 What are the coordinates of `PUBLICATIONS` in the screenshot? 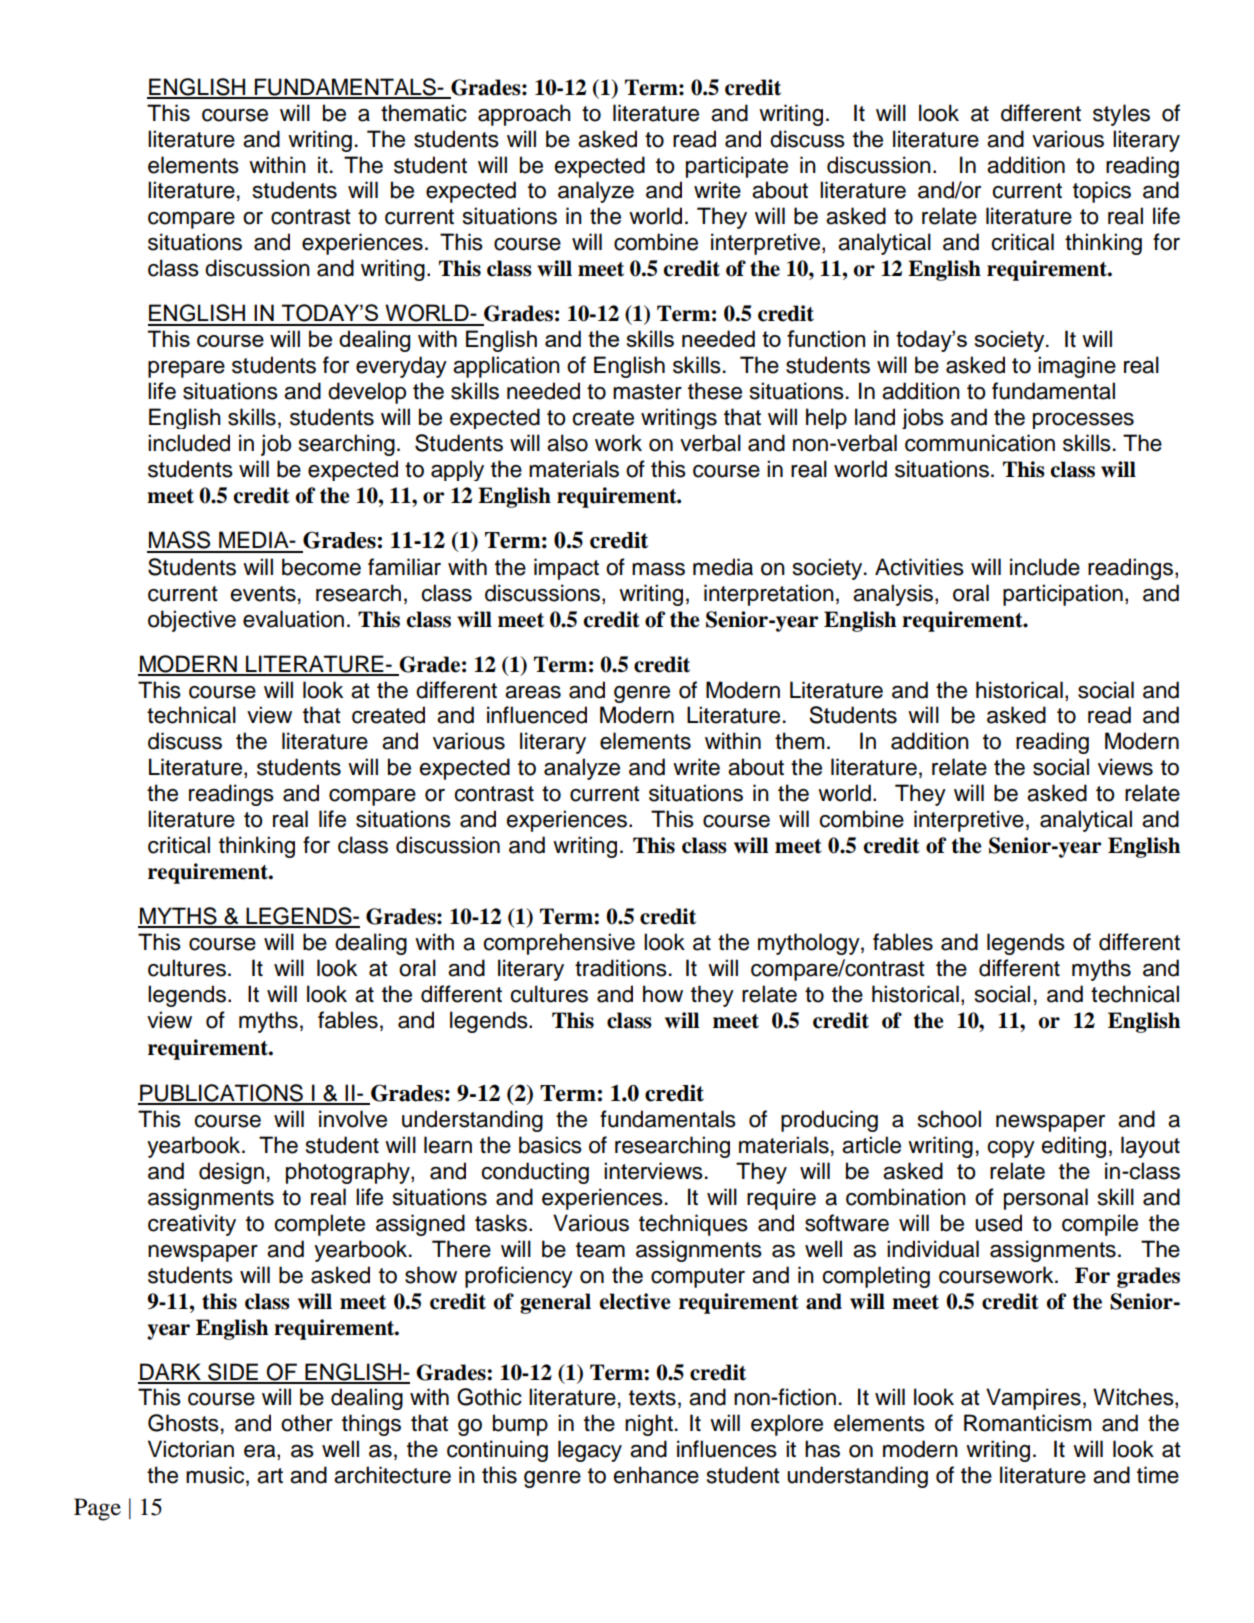 It's located at (221, 1094).
